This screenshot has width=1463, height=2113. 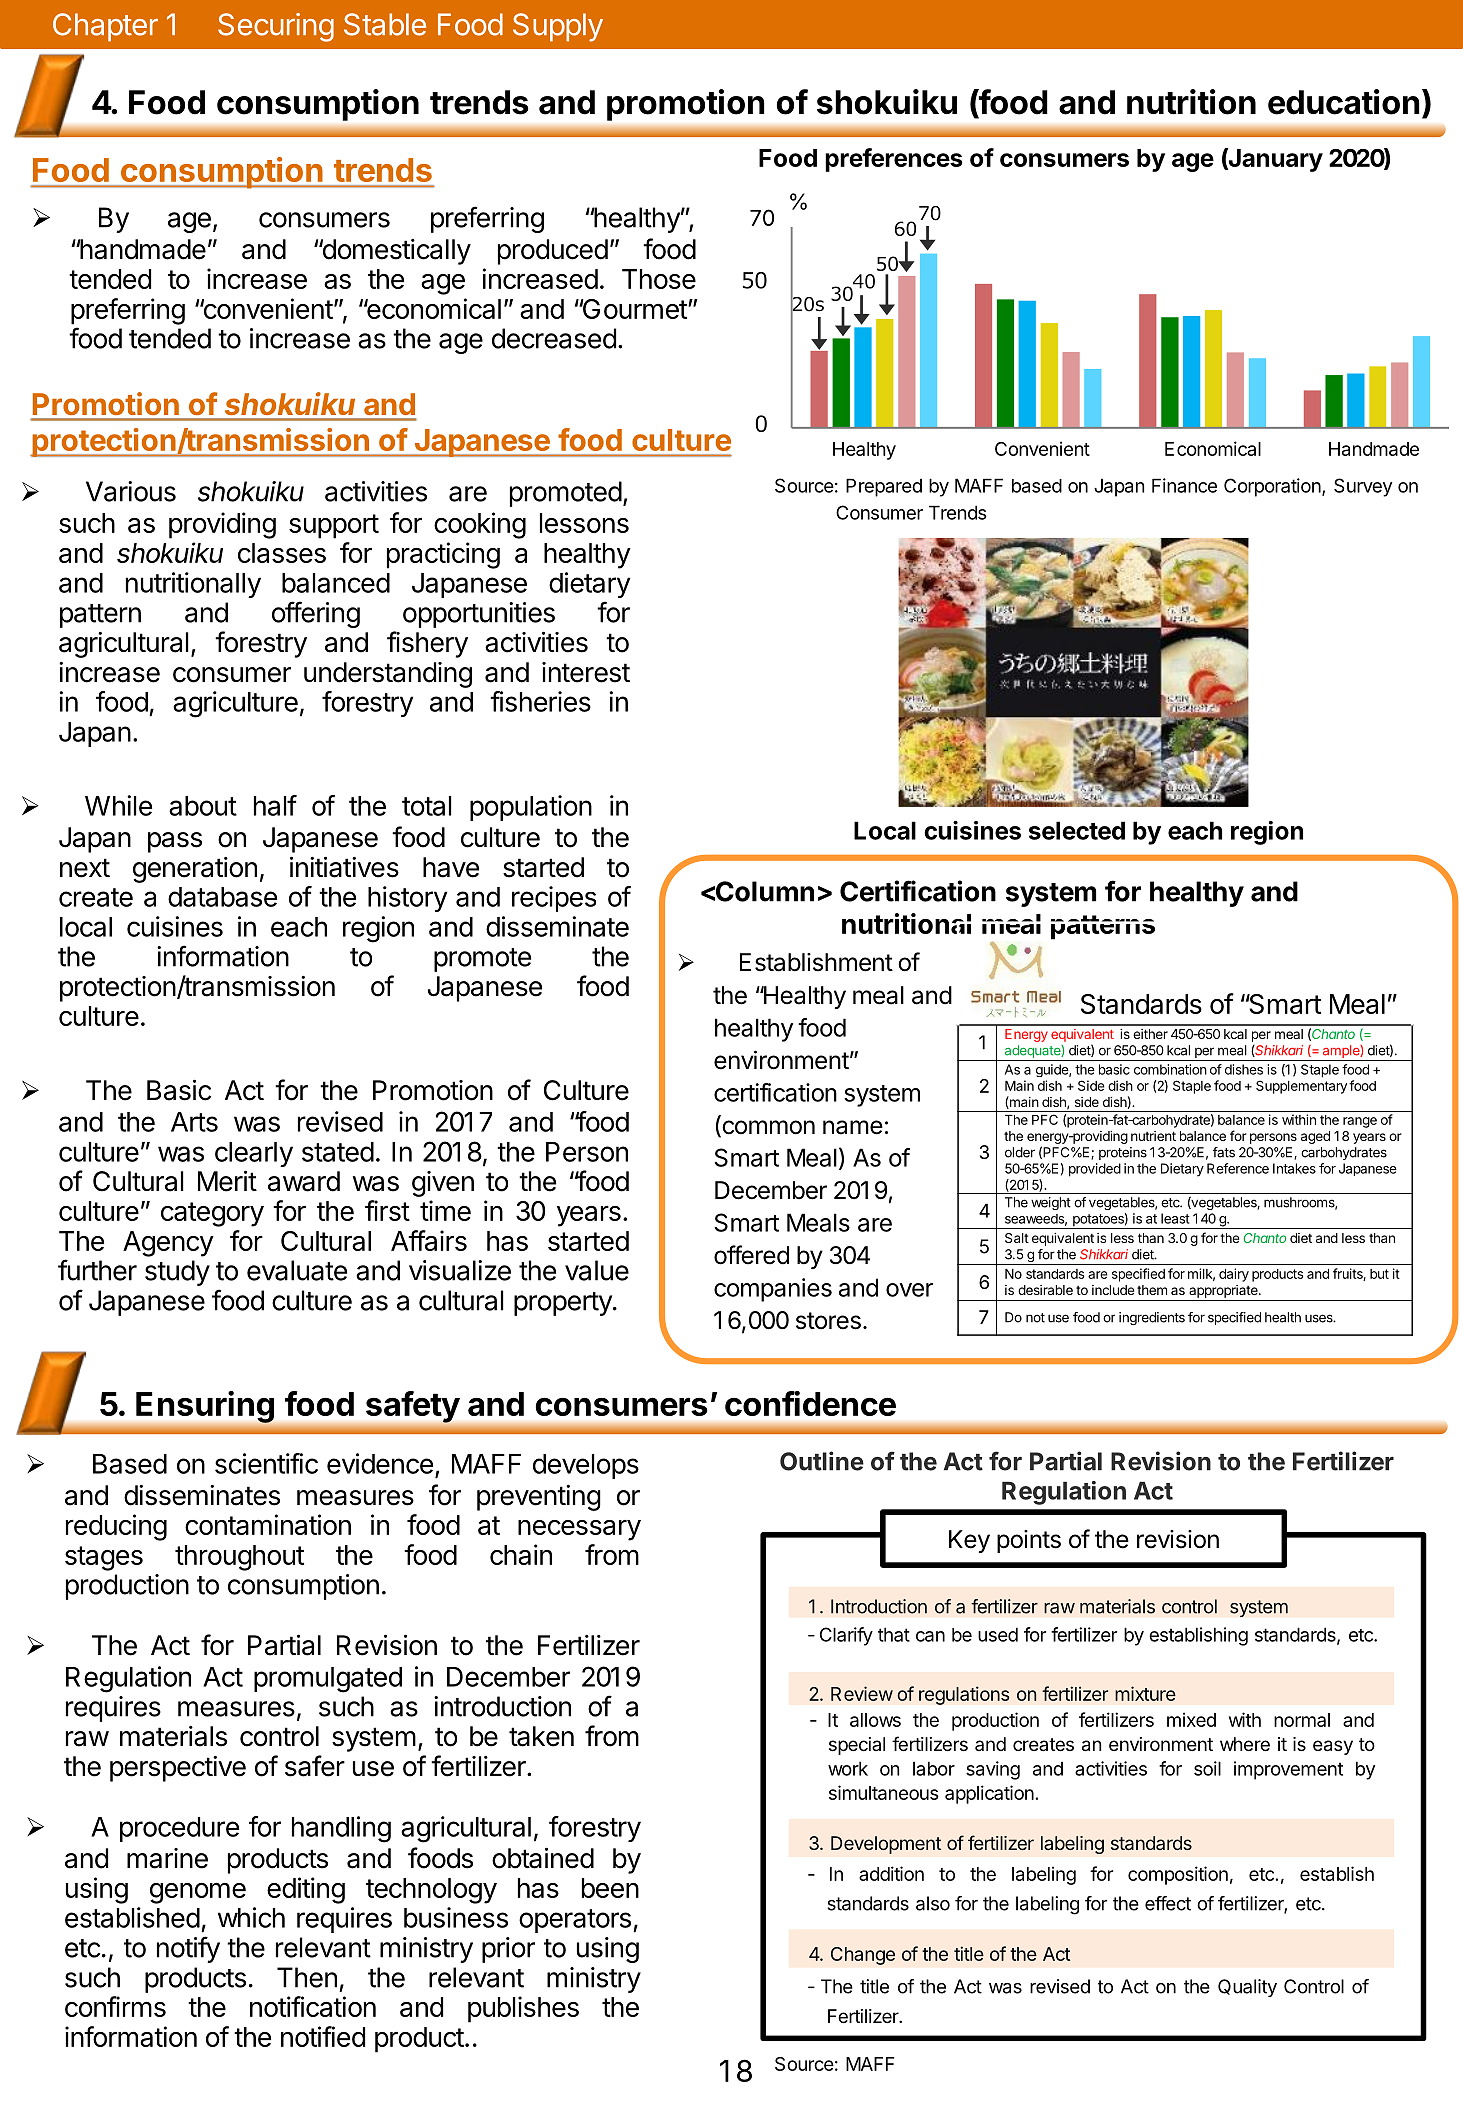 What do you see at coordinates (863, 1956) in the screenshot?
I see `Change` at bounding box center [863, 1956].
